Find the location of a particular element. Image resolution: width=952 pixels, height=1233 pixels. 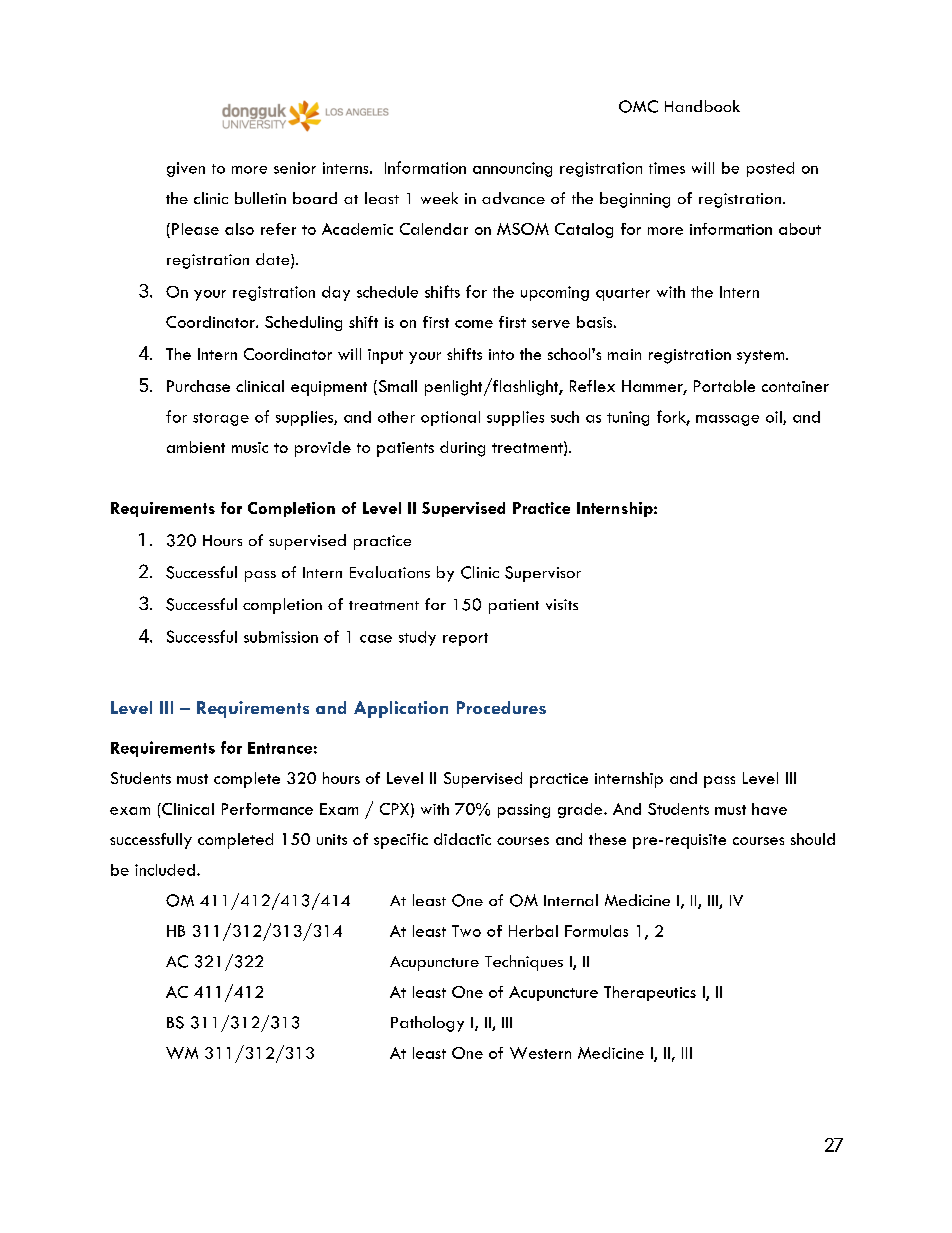

during is located at coordinates (462, 449).
